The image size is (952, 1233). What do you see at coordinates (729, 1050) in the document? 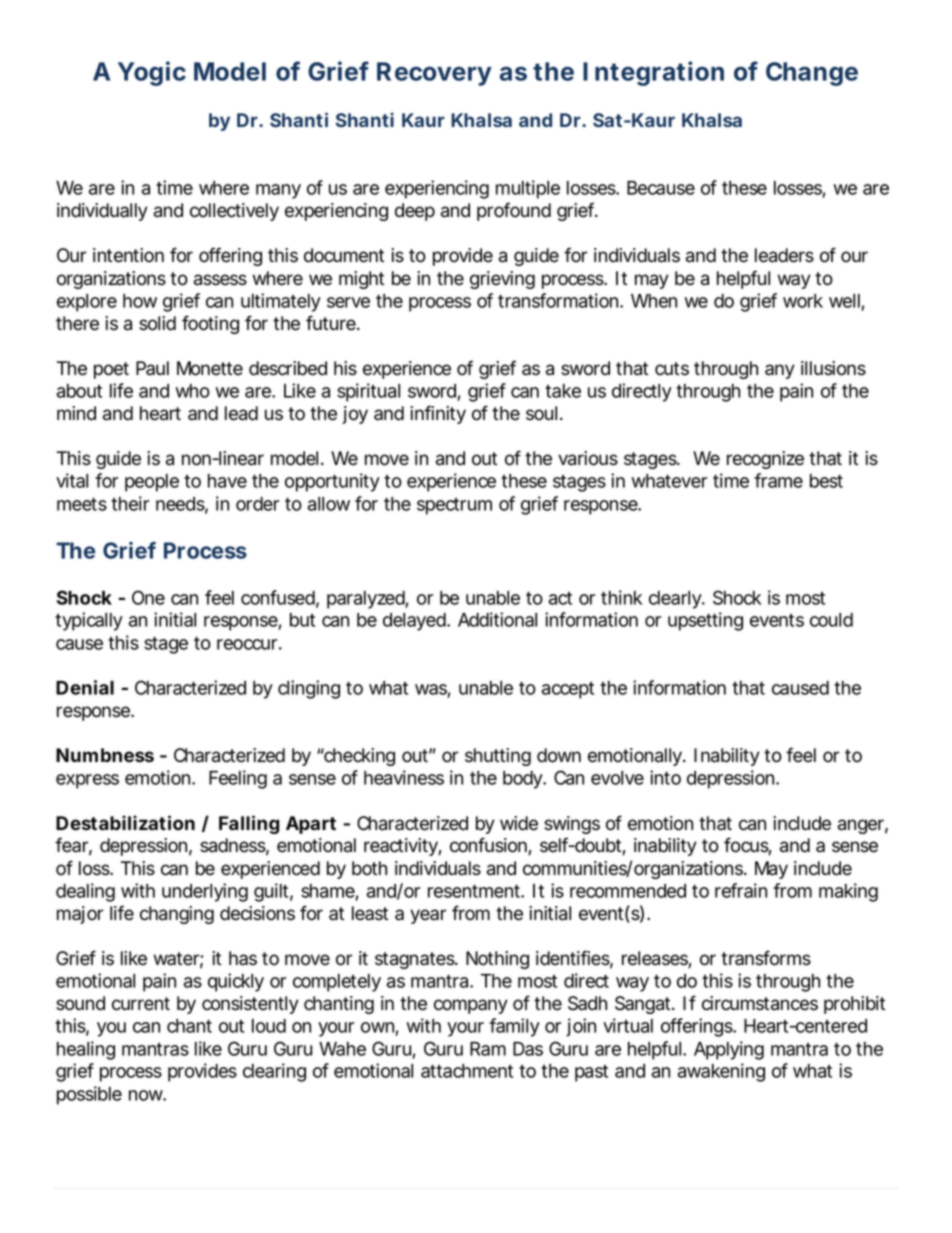
I see `Applying` at bounding box center [729, 1050].
